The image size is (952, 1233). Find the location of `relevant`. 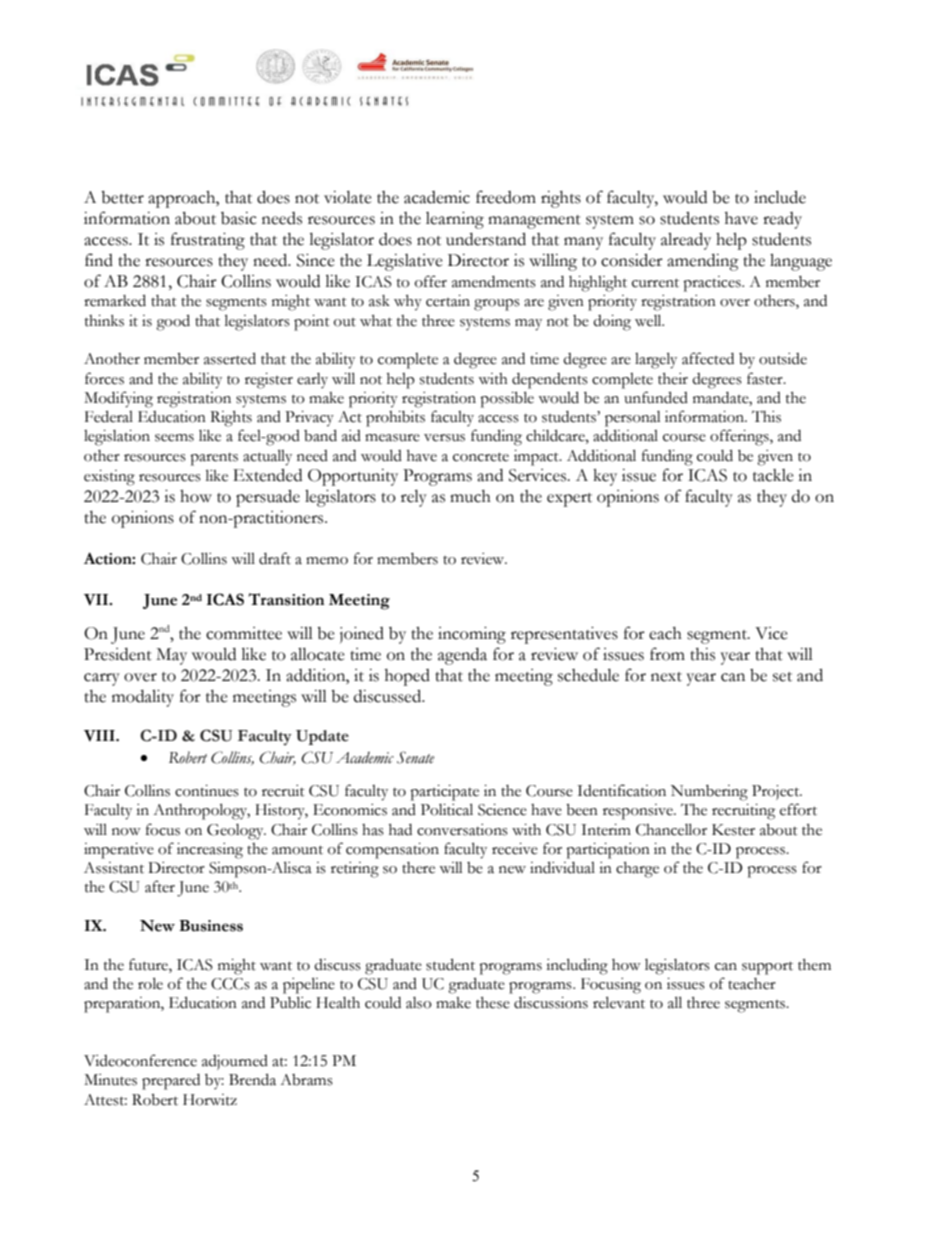

relevant is located at coordinates (619, 1002).
